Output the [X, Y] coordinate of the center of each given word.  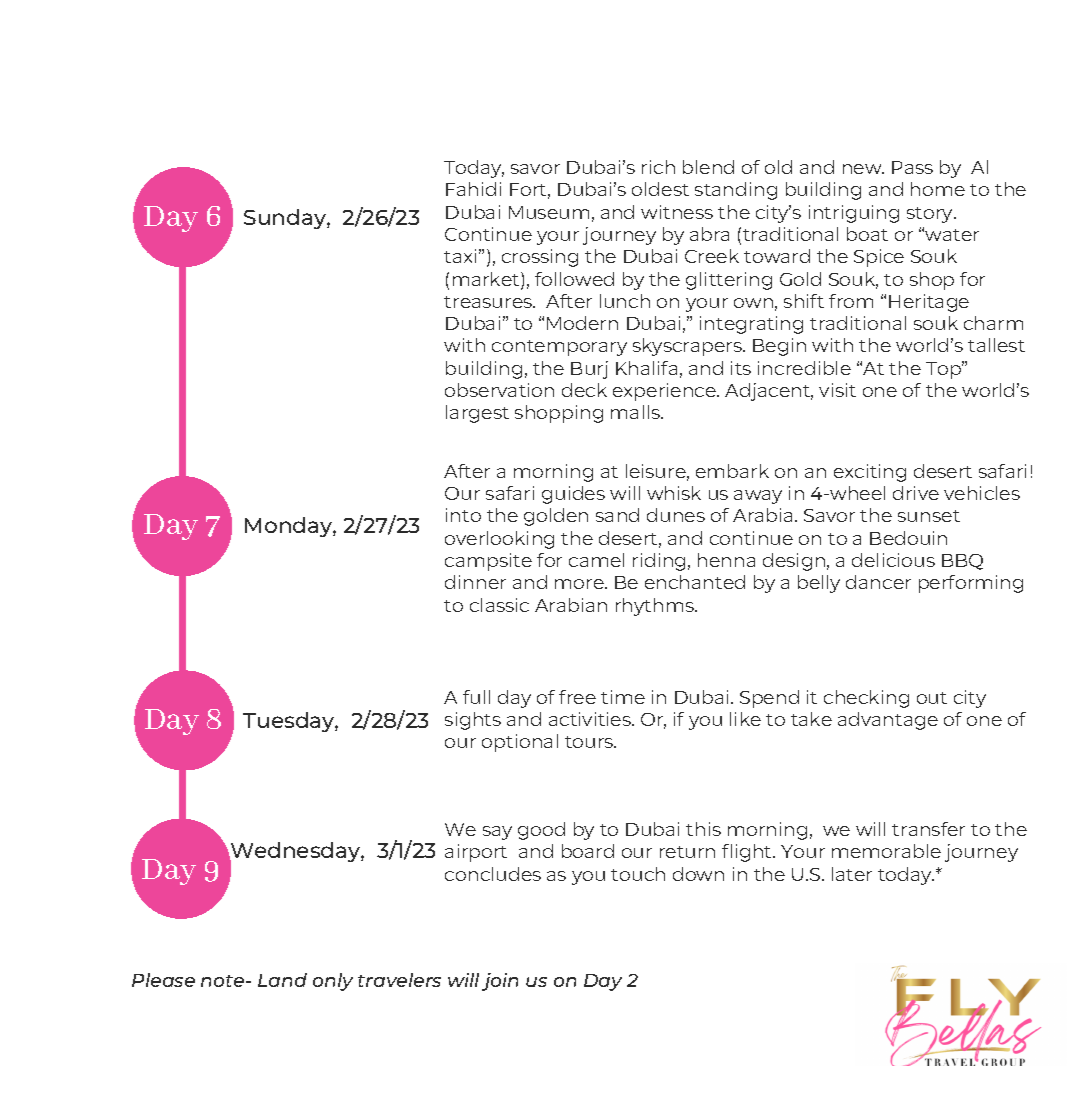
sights [473, 721]
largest [477, 414]
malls [636, 412]
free [577, 697]
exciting [870, 473]
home [938, 189]
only [333, 982]
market [487, 280]
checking [866, 699]
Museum [549, 212]
